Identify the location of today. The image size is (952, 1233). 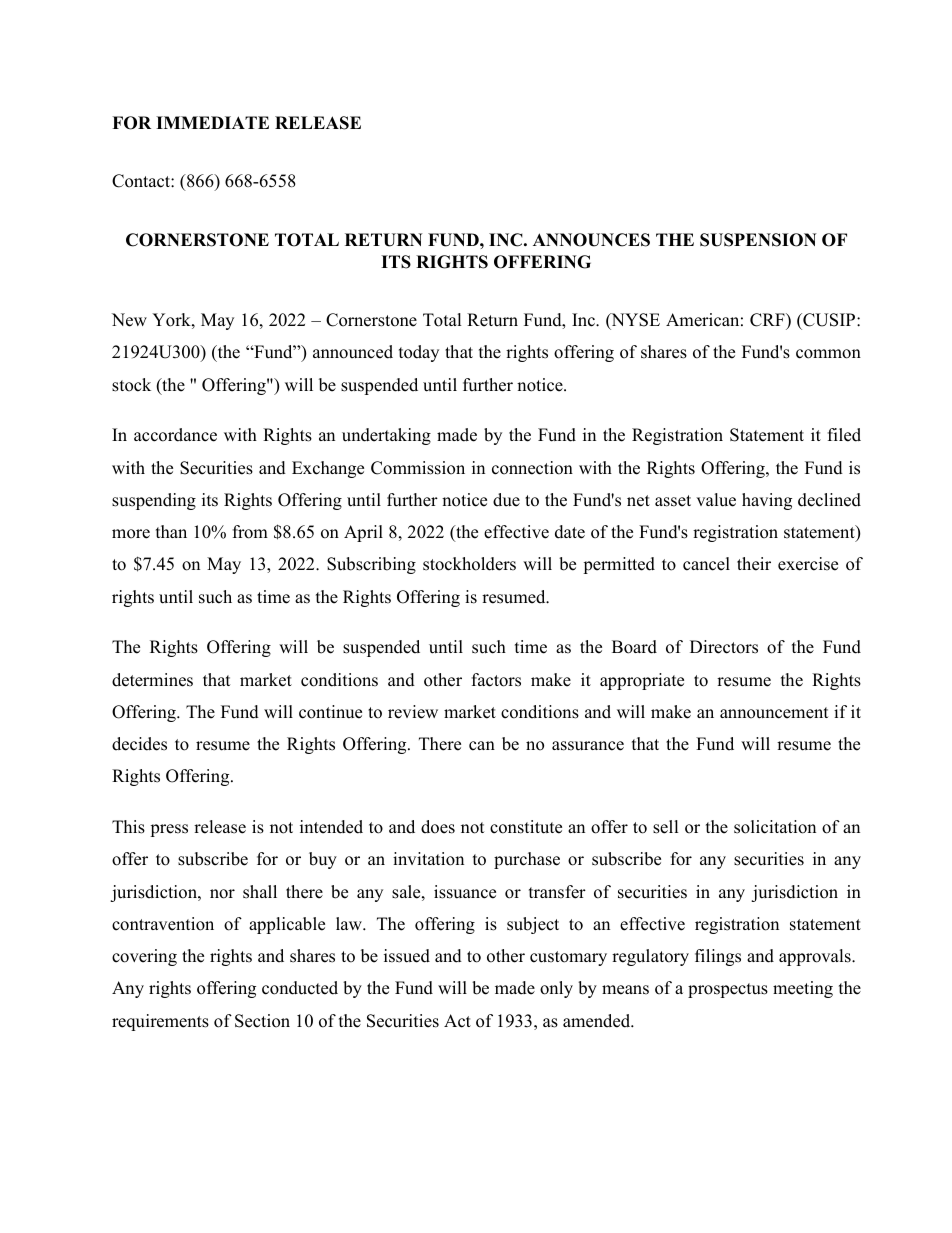
(419, 353).
